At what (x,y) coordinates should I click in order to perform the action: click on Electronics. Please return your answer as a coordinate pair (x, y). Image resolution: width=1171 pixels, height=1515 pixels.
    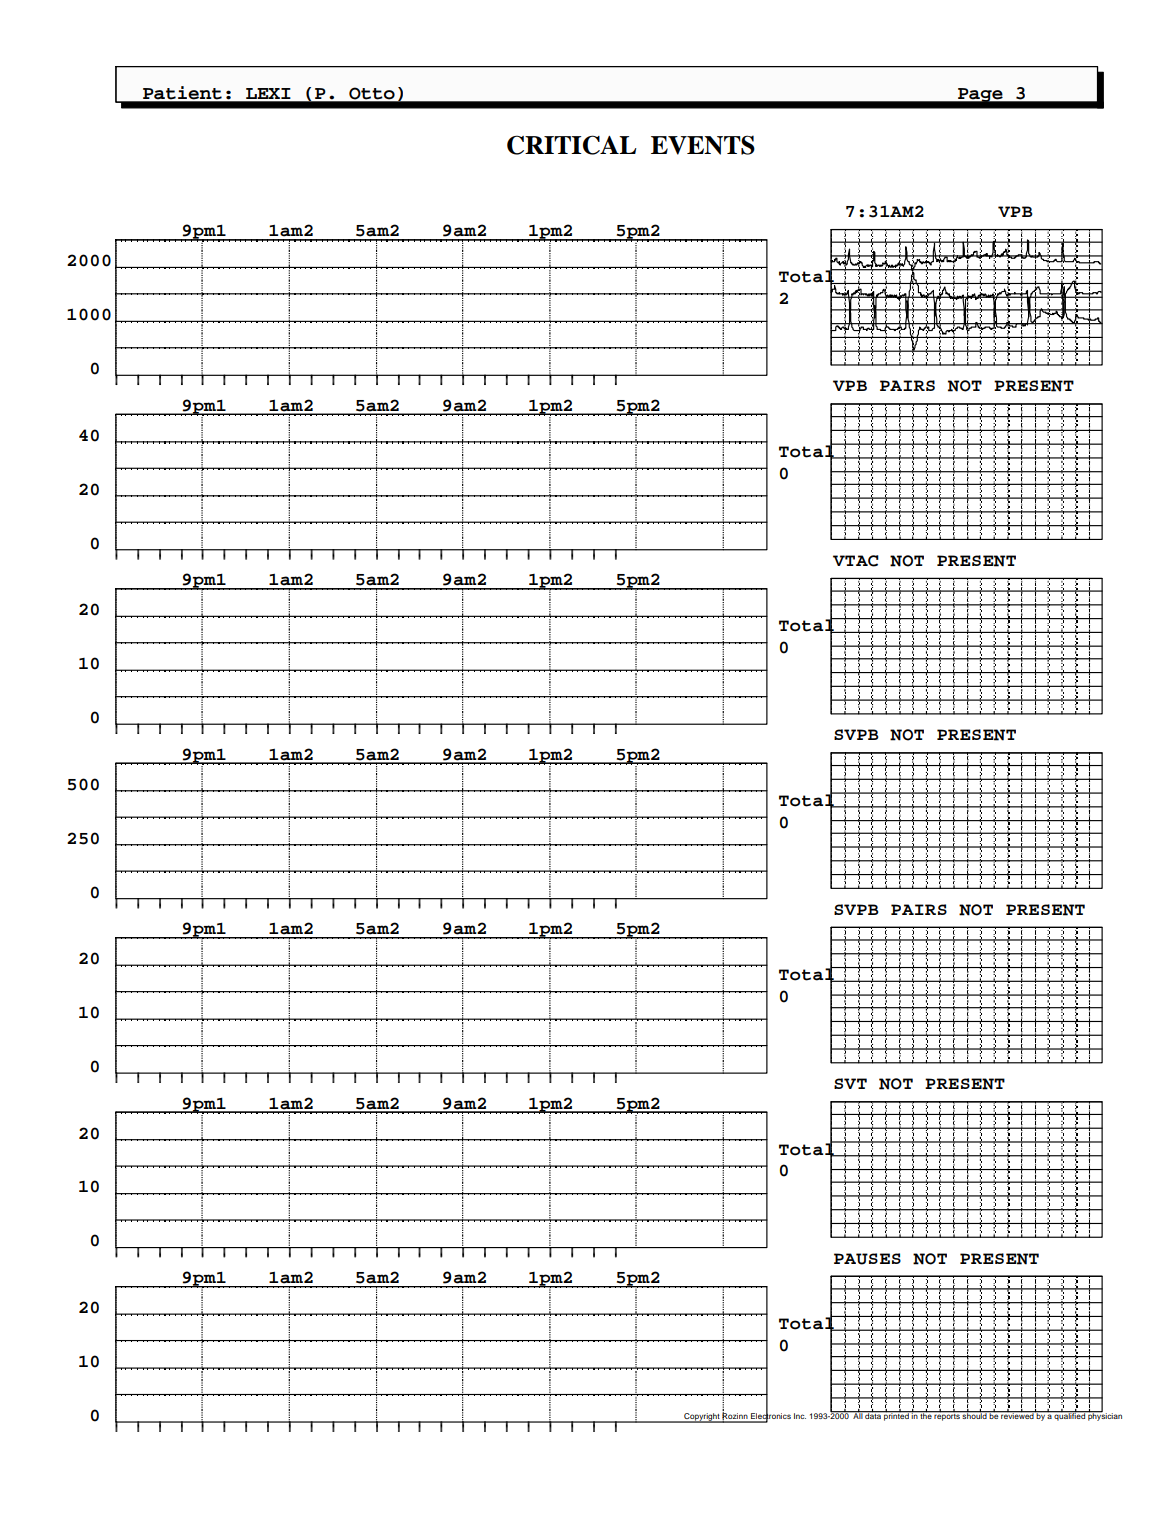
    Looking at the image, I should click on (771, 1415).
